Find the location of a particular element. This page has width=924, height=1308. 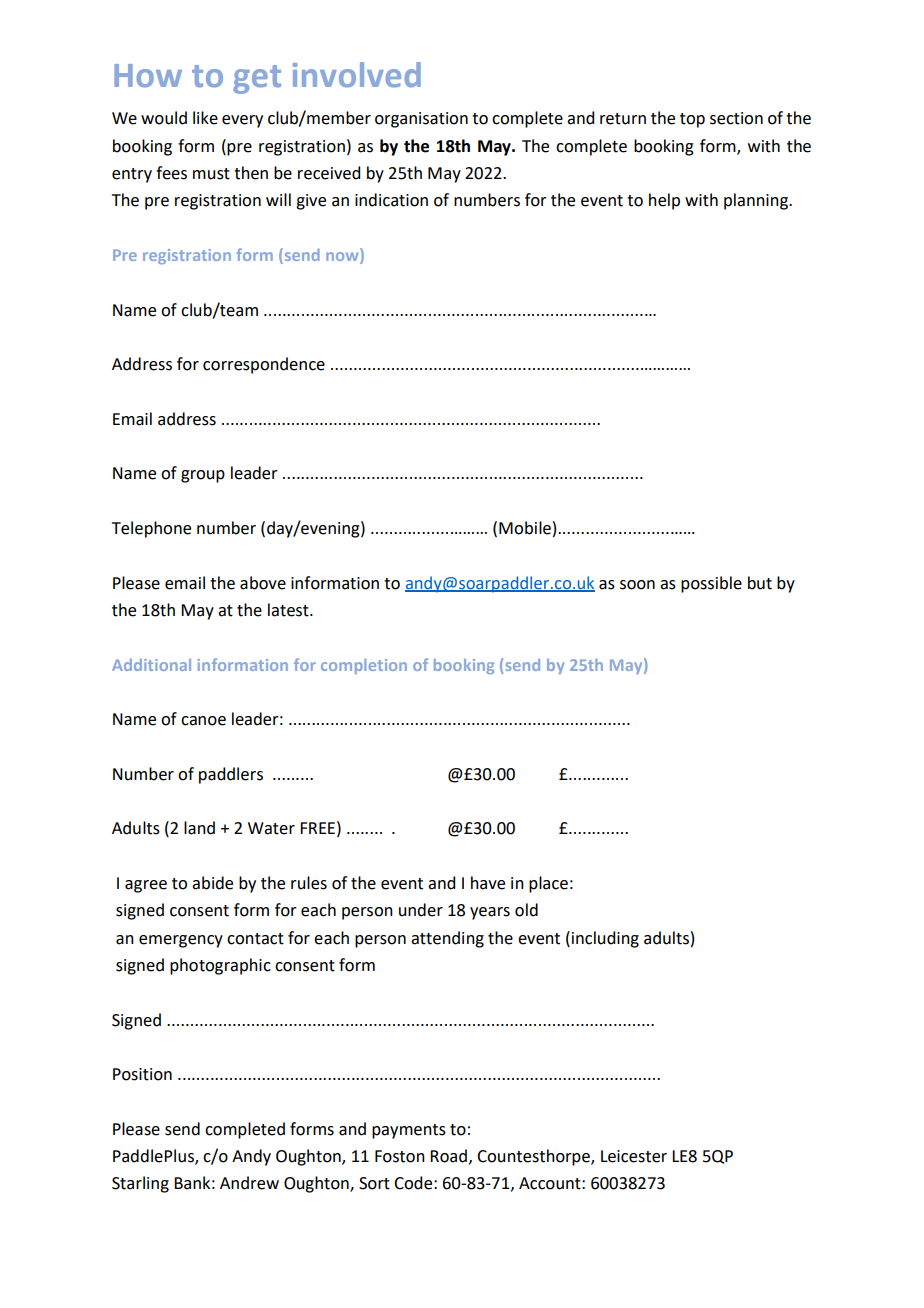

place is located at coordinates (548, 884).
